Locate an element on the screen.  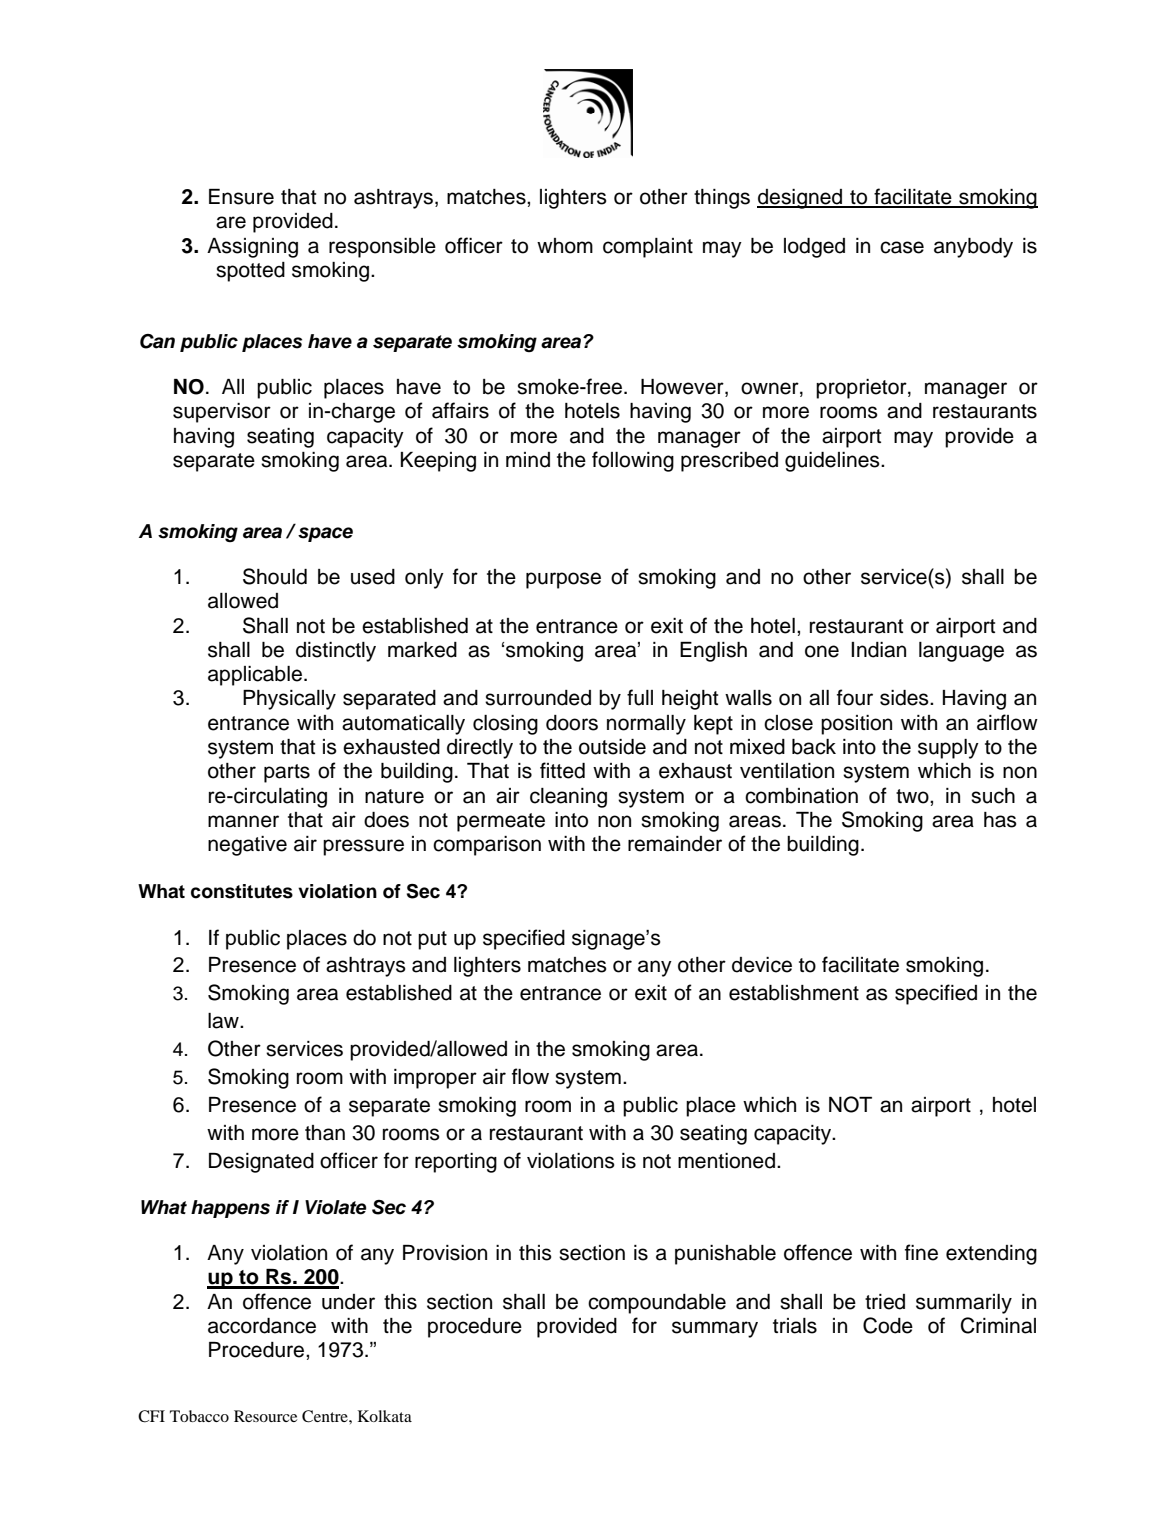
case is located at coordinates (902, 247).
